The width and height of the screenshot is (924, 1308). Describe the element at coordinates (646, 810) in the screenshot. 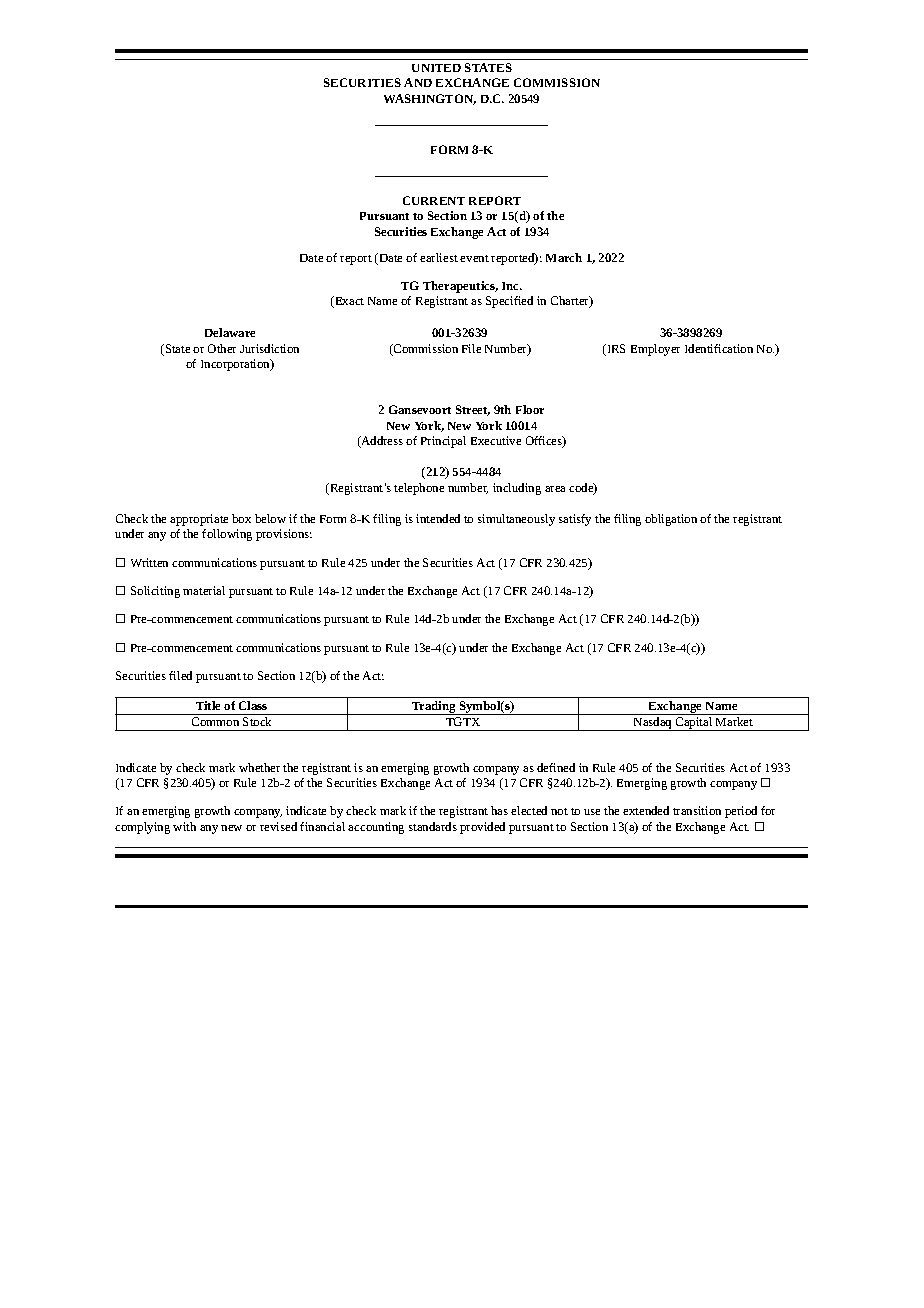

I see `extended` at that location.
